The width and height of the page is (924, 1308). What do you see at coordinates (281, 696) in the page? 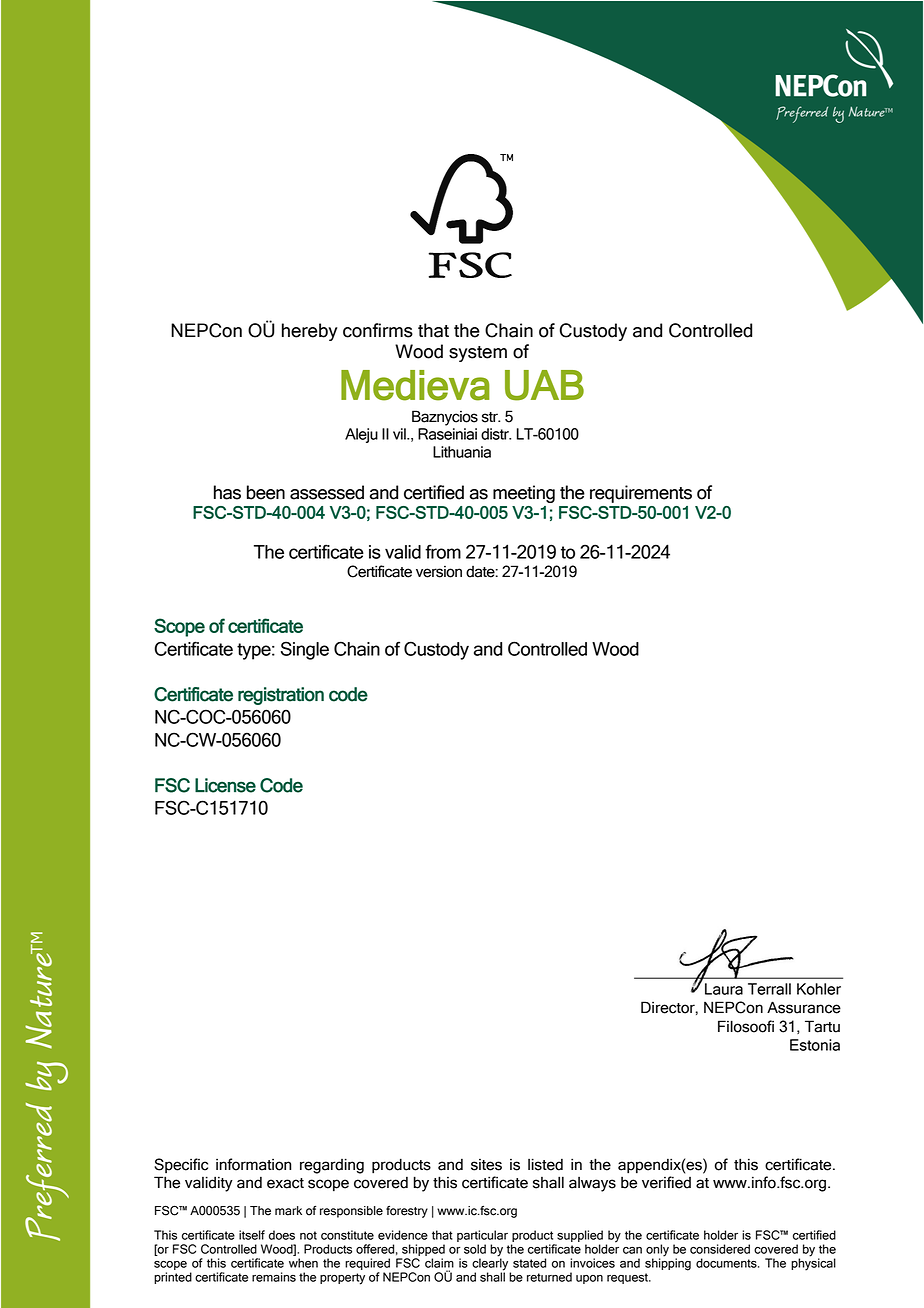
I see `registration` at bounding box center [281, 696].
